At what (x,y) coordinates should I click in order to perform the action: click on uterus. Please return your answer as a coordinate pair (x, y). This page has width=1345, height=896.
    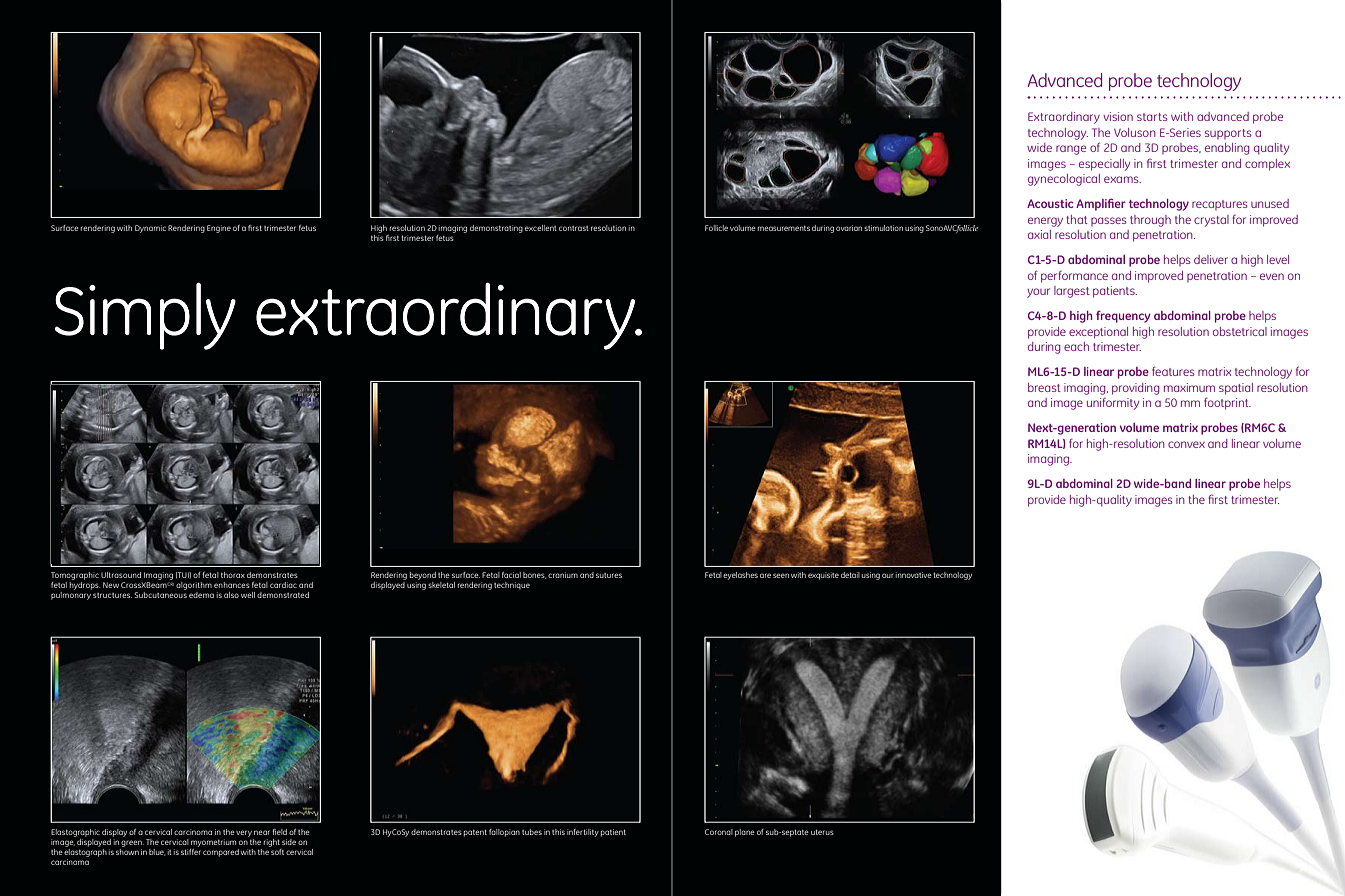
    Looking at the image, I should click on (822, 832).
